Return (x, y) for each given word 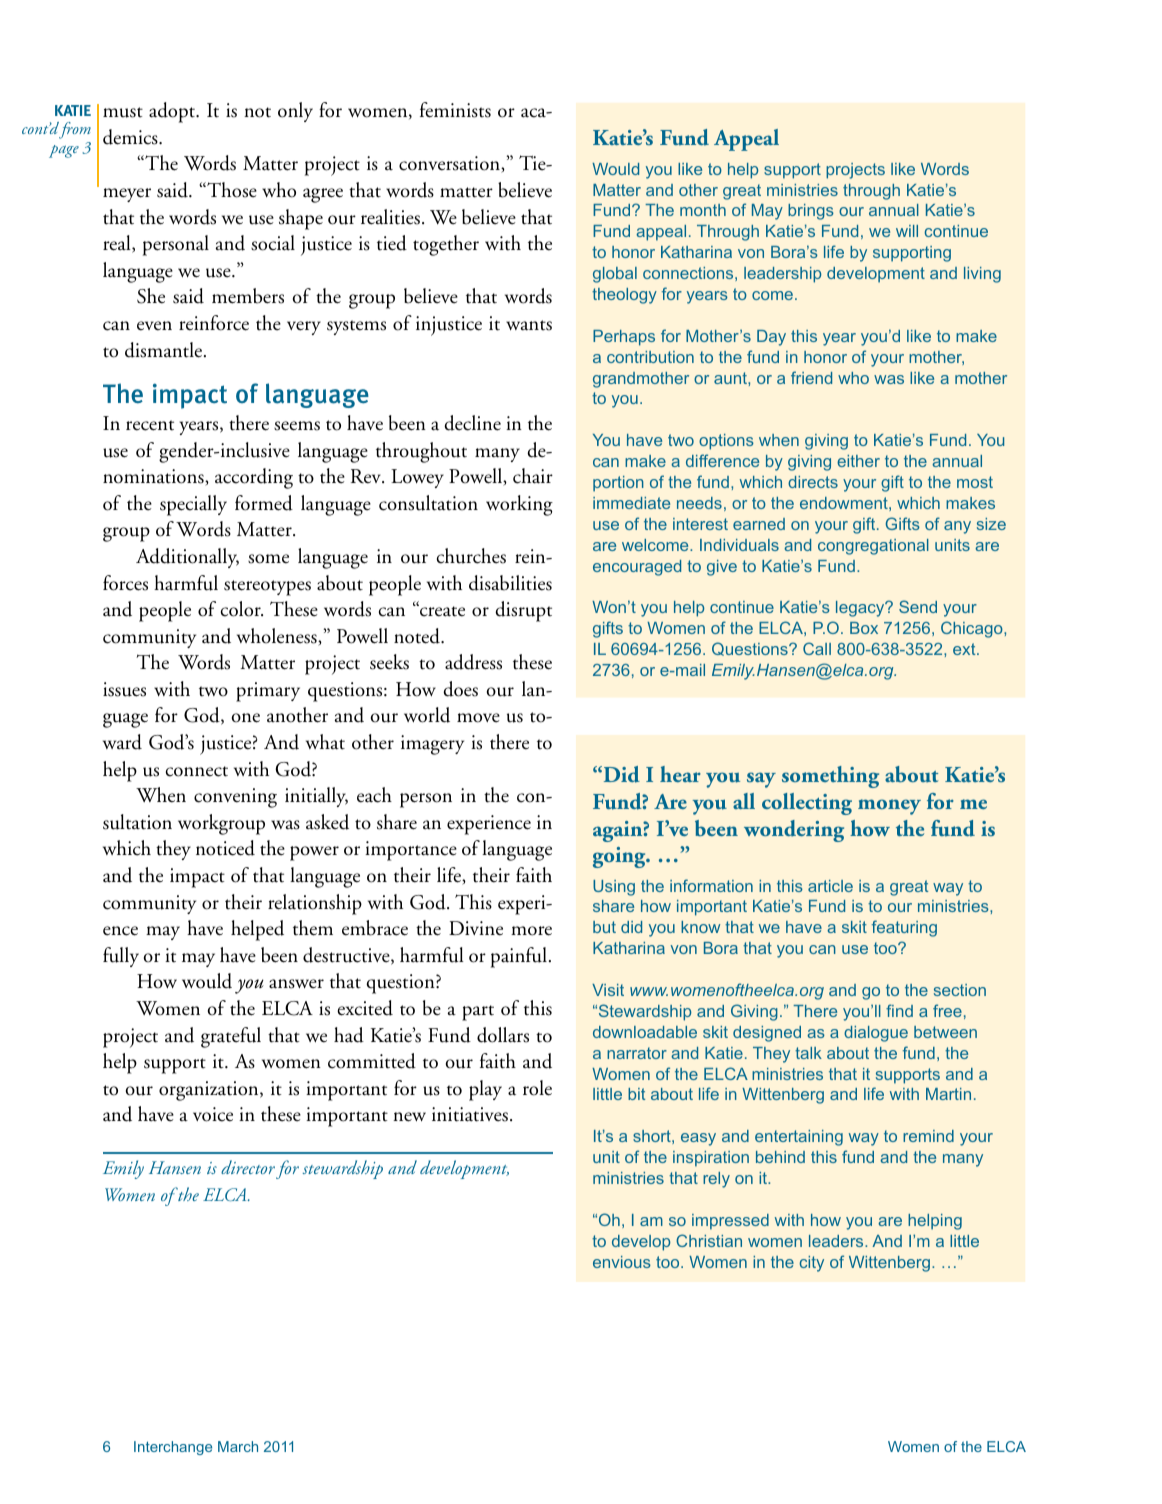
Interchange (173, 1448)
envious (622, 1262)
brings (811, 212)
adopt (173, 112)
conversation (450, 164)
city (812, 1264)
